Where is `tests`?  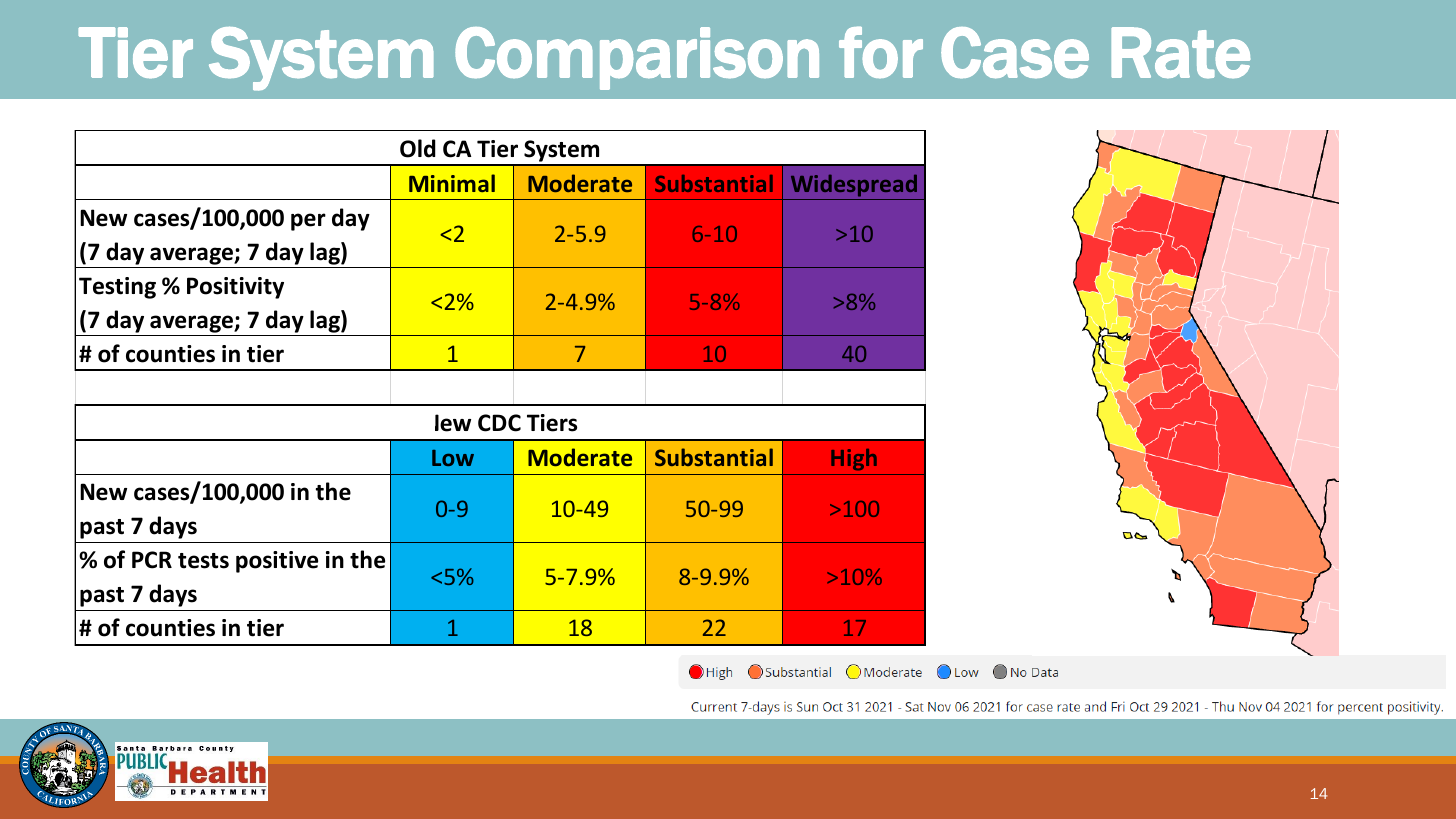
tests is located at coordinates (203, 561).
